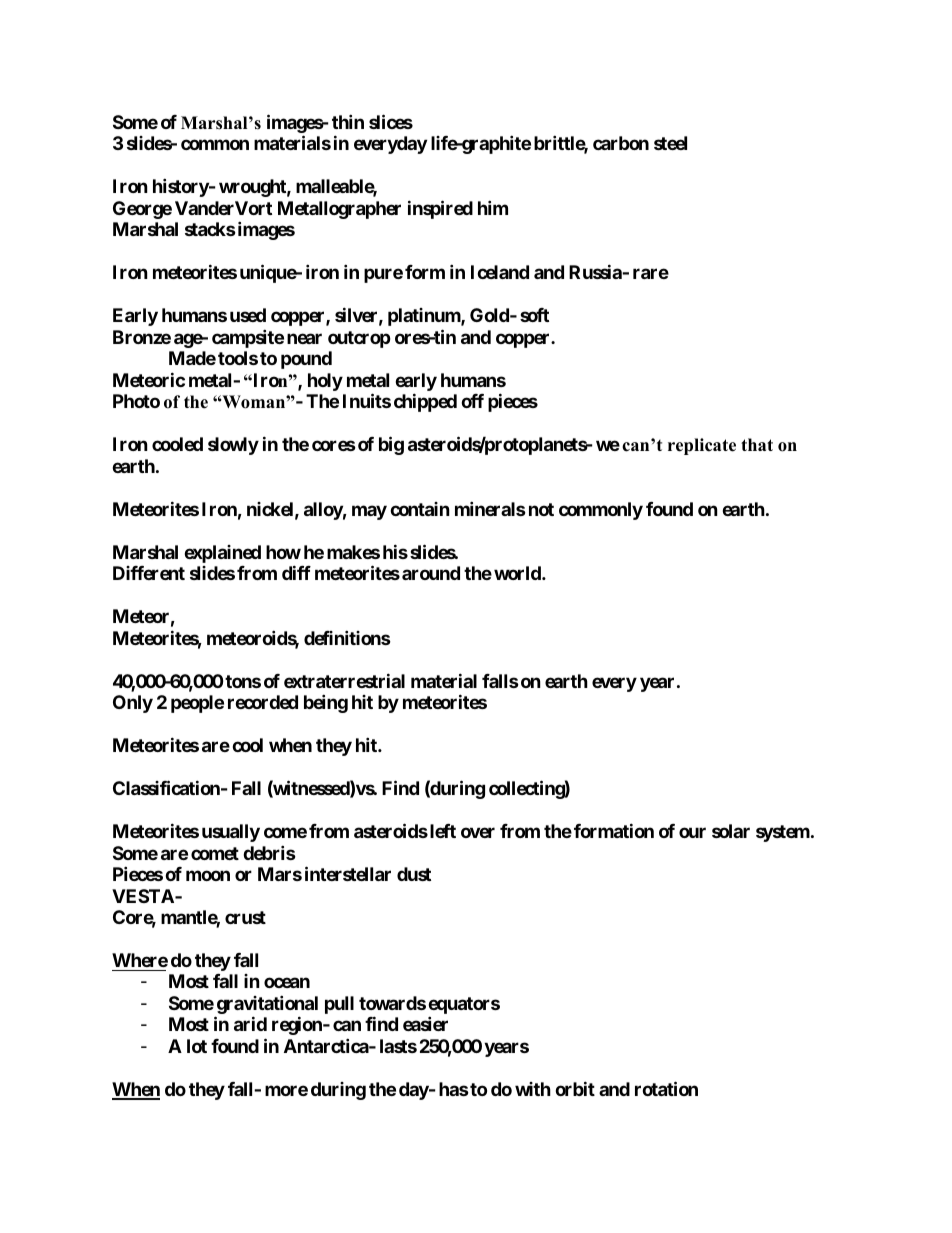  Describe the element at coordinates (666, 1088) in the screenshot. I see `rotation` at that location.
